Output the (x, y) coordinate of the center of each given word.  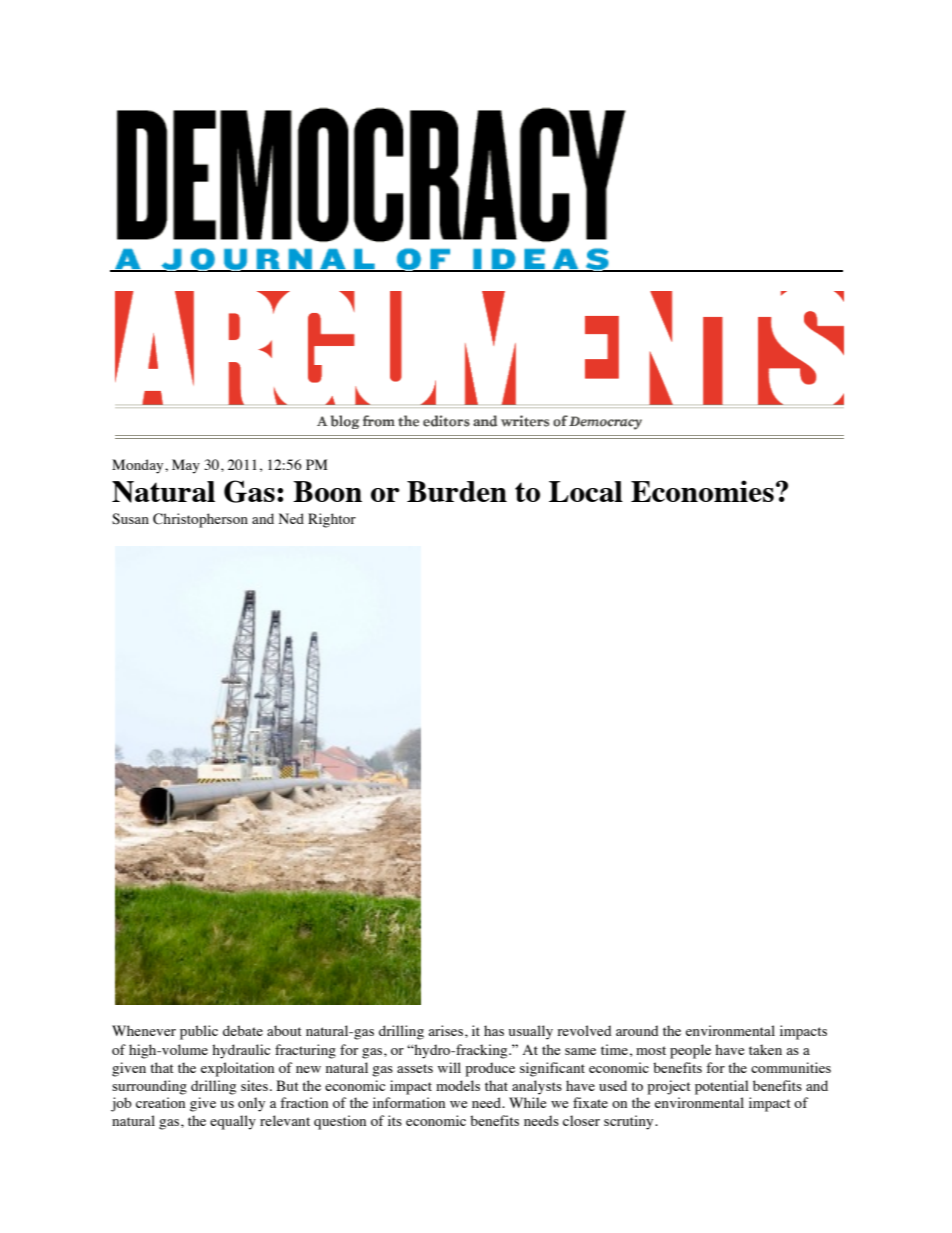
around (637, 1030)
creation (160, 1102)
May (186, 466)
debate (243, 1030)
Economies (702, 491)
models (458, 1085)
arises (445, 1030)
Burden (457, 491)
